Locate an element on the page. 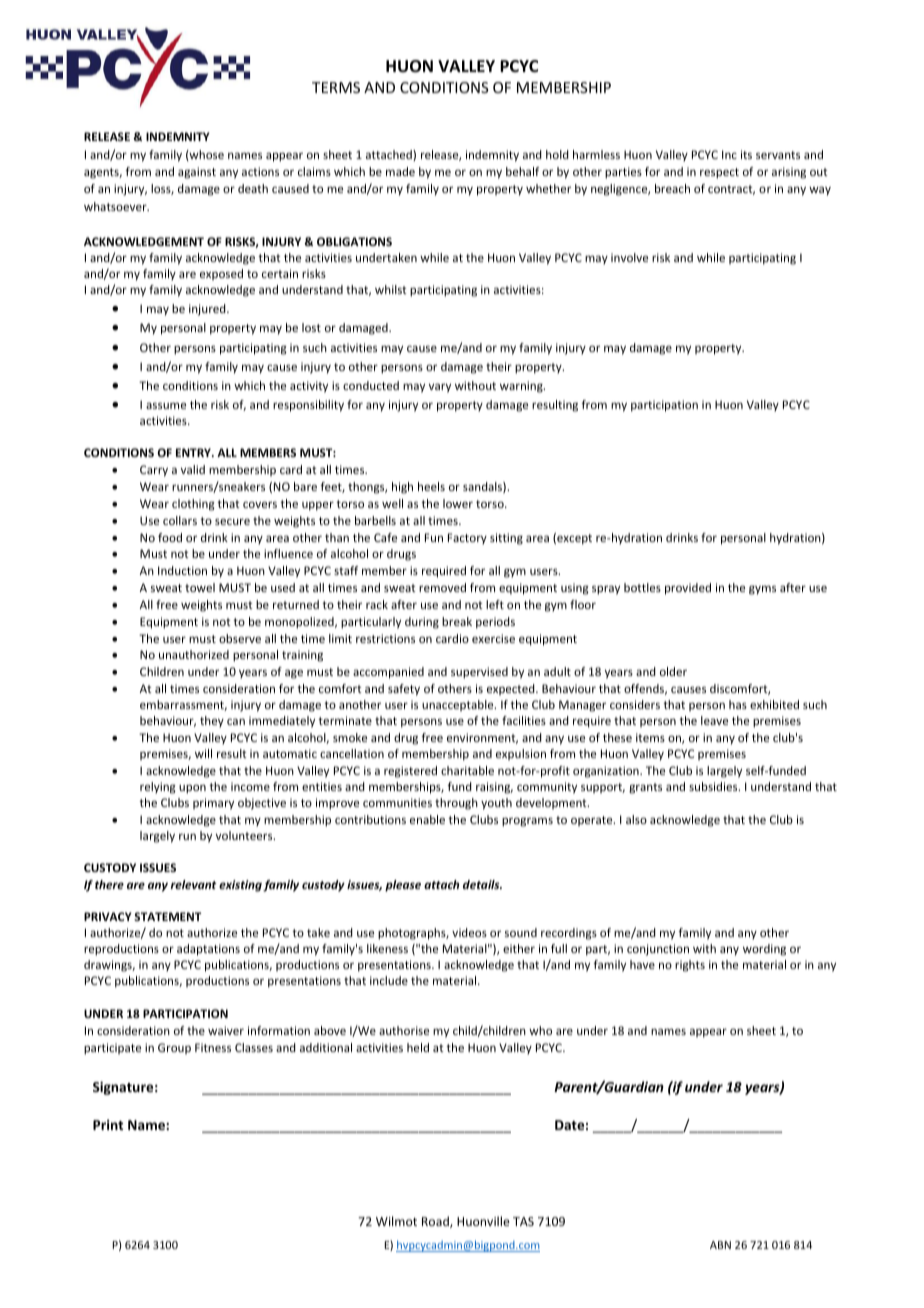 This page has width=924, height=1308. against is located at coordinates (197, 173).
